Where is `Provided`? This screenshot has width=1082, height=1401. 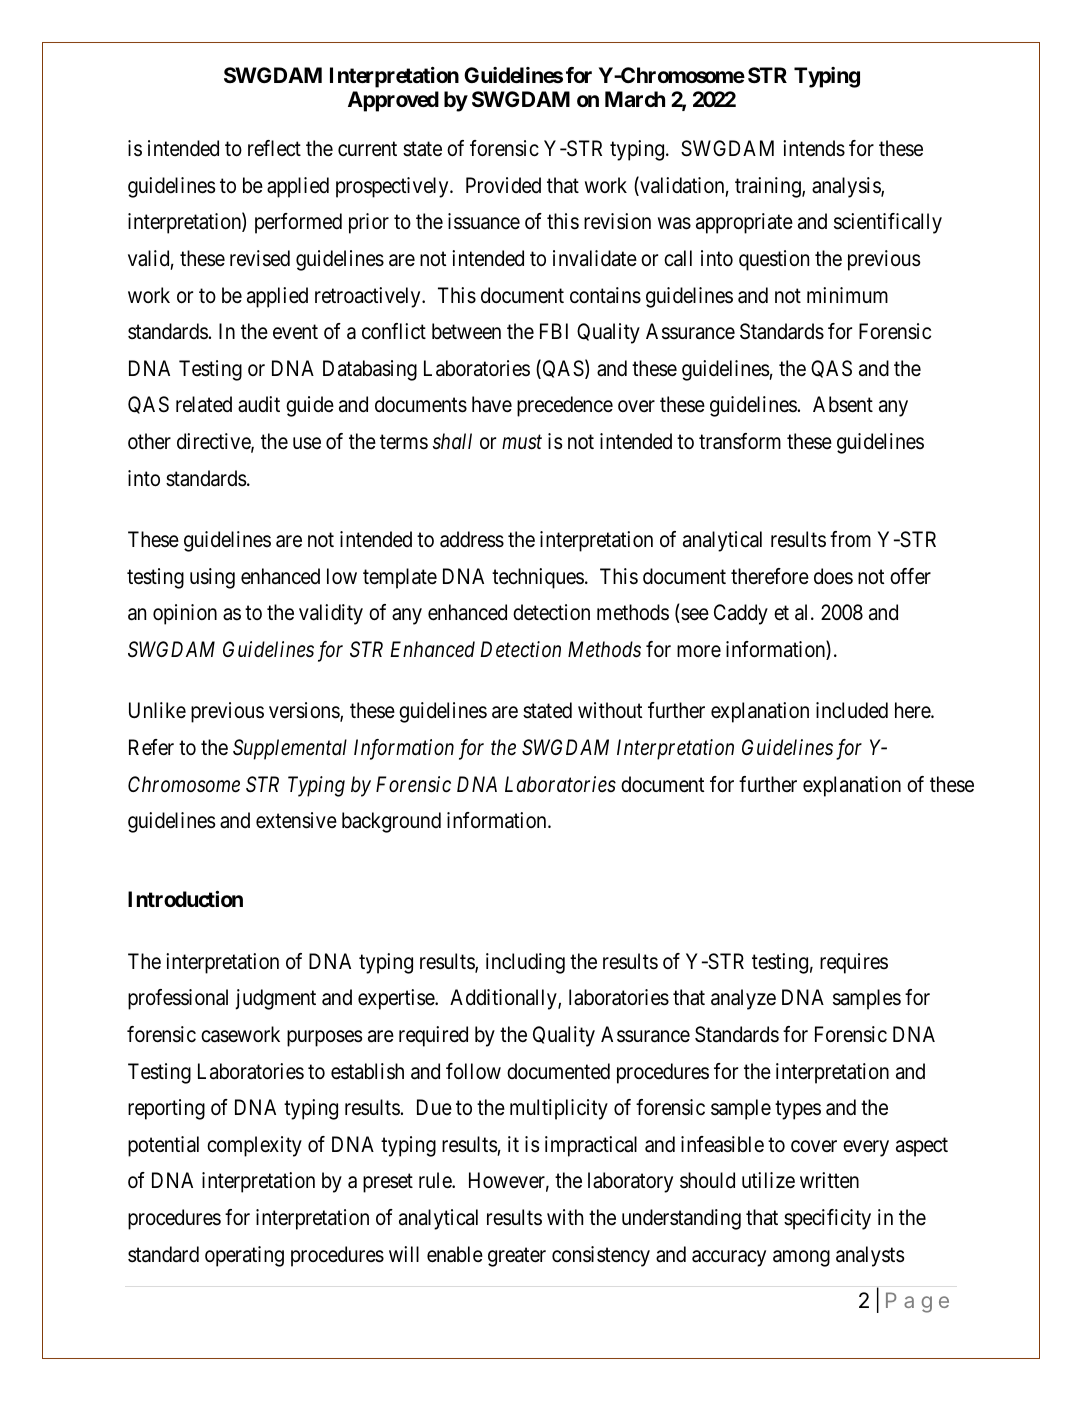 Provided is located at coordinates (503, 185).
